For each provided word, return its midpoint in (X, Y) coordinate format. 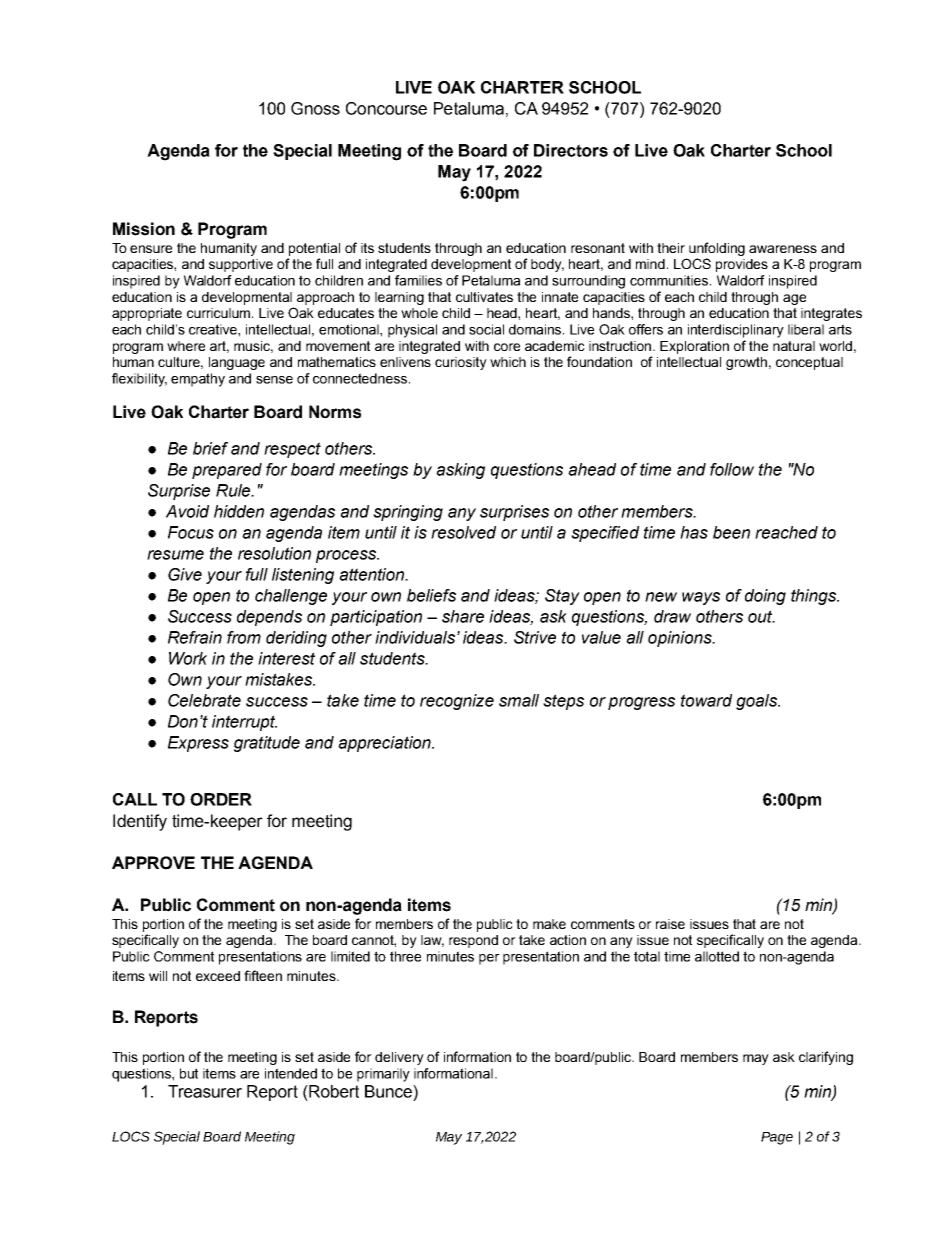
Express (198, 744)
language (237, 363)
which (508, 362)
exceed (218, 976)
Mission (144, 229)
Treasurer (205, 1091)
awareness (783, 249)
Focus (191, 532)
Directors (571, 150)
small (519, 700)
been (731, 532)
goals (757, 702)
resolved (463, 532)
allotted (717, 956)
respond (473, 941)
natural (794, 346)
